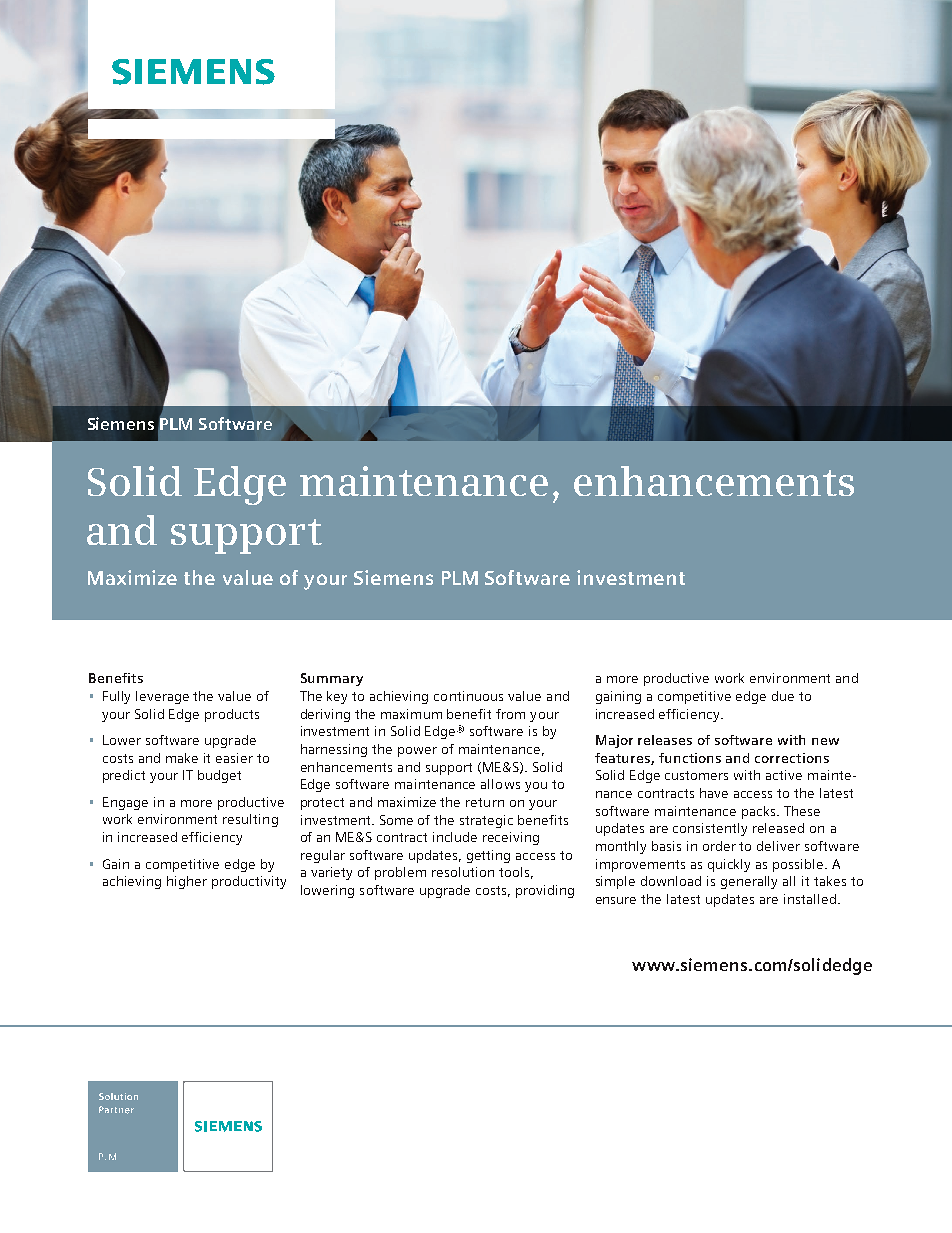  What do you see at coordinates (455, 837) in the page?
I see `include` at bounding box center [455, 837].
